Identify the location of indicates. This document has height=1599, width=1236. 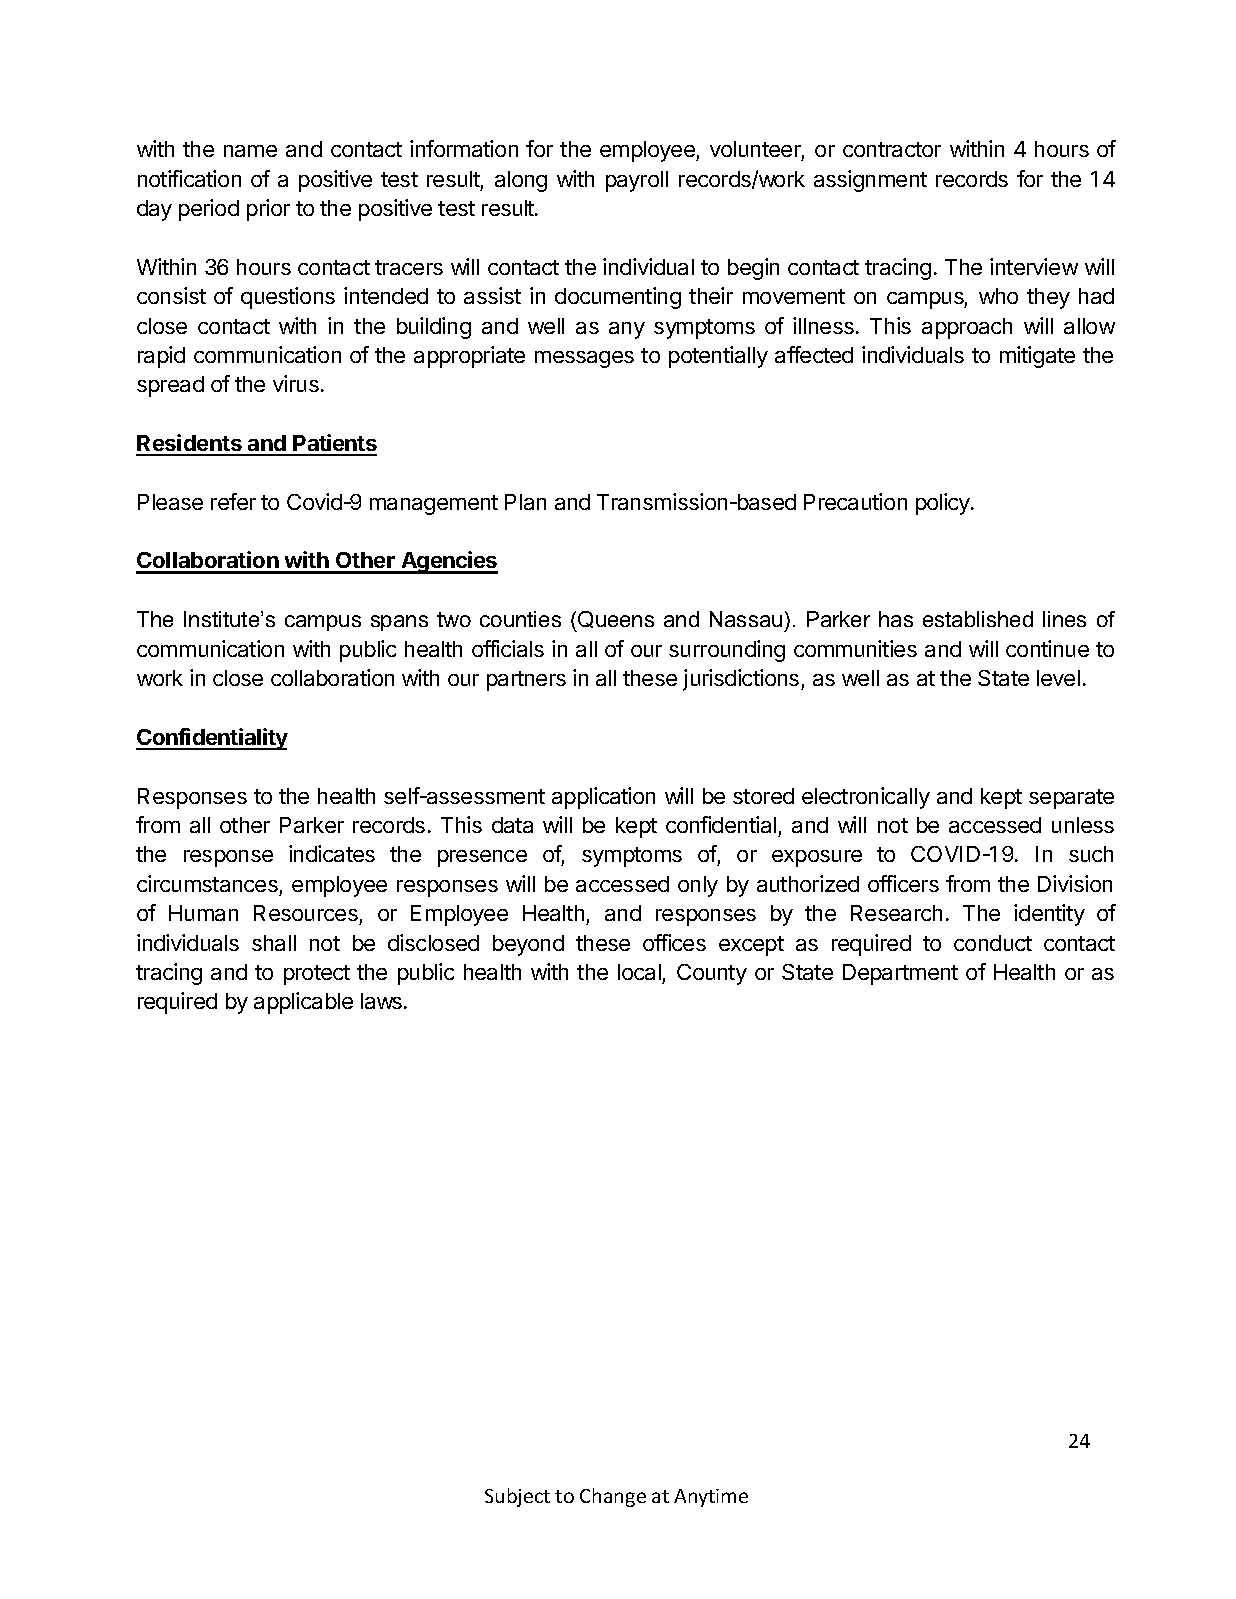
(332, 853).
